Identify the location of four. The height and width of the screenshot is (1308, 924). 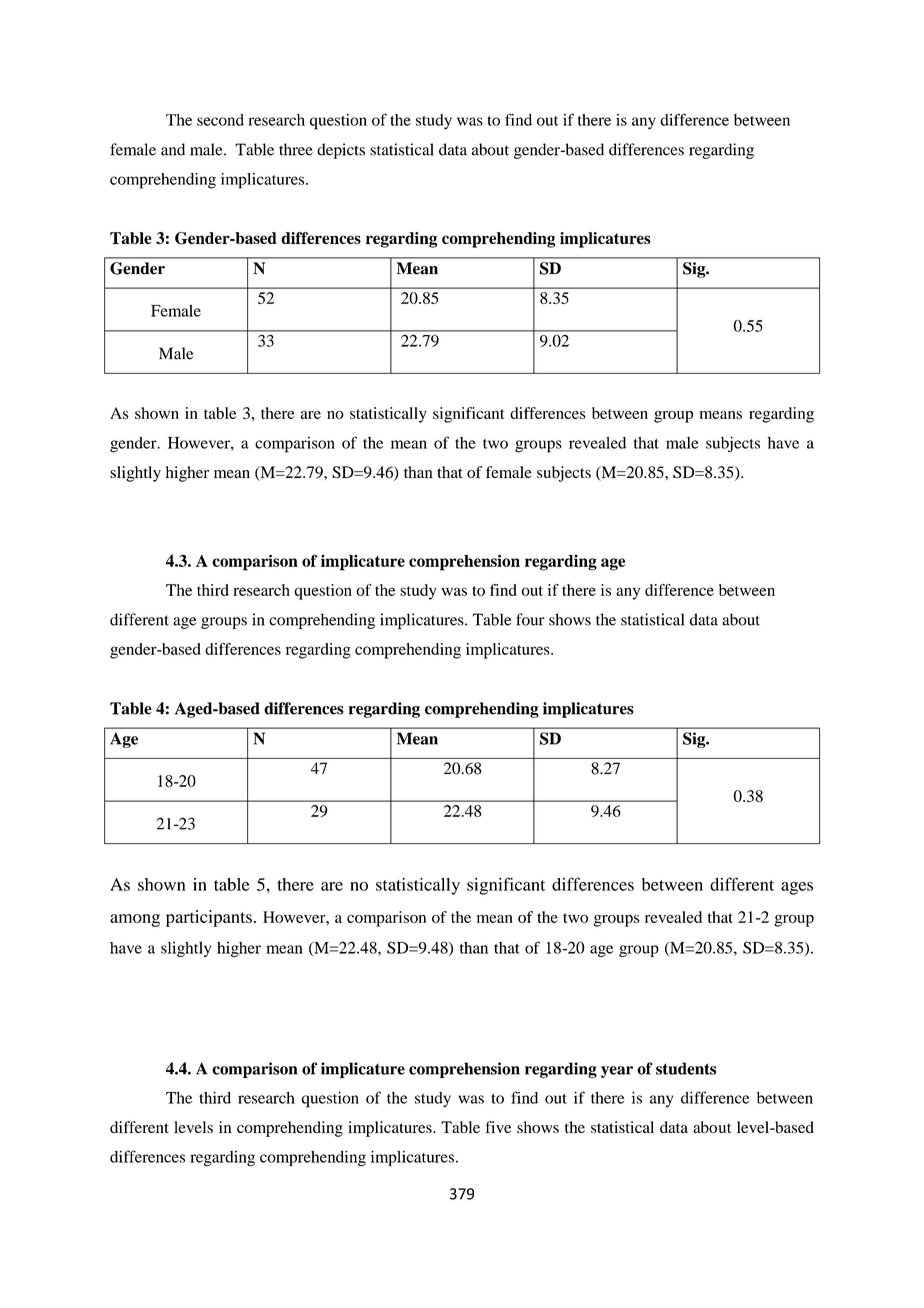
(530, 619).
